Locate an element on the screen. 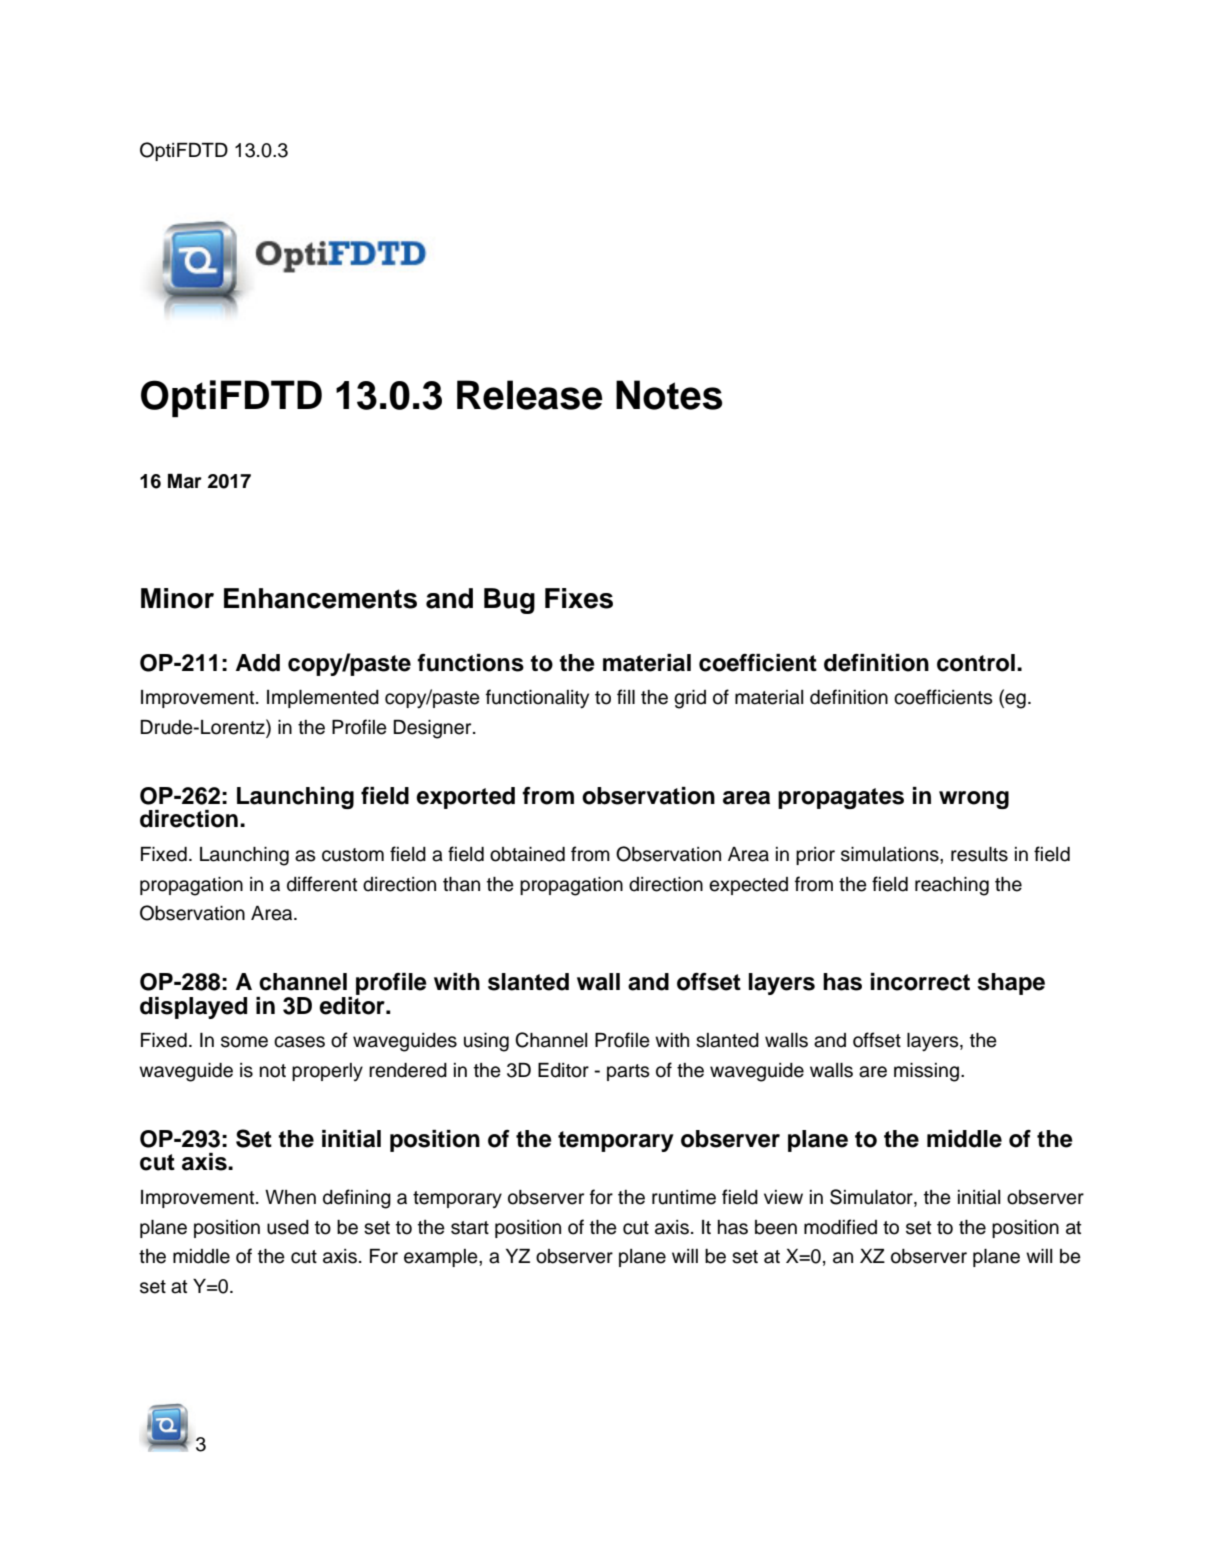  obtained is located at coordinates (527, 854).
